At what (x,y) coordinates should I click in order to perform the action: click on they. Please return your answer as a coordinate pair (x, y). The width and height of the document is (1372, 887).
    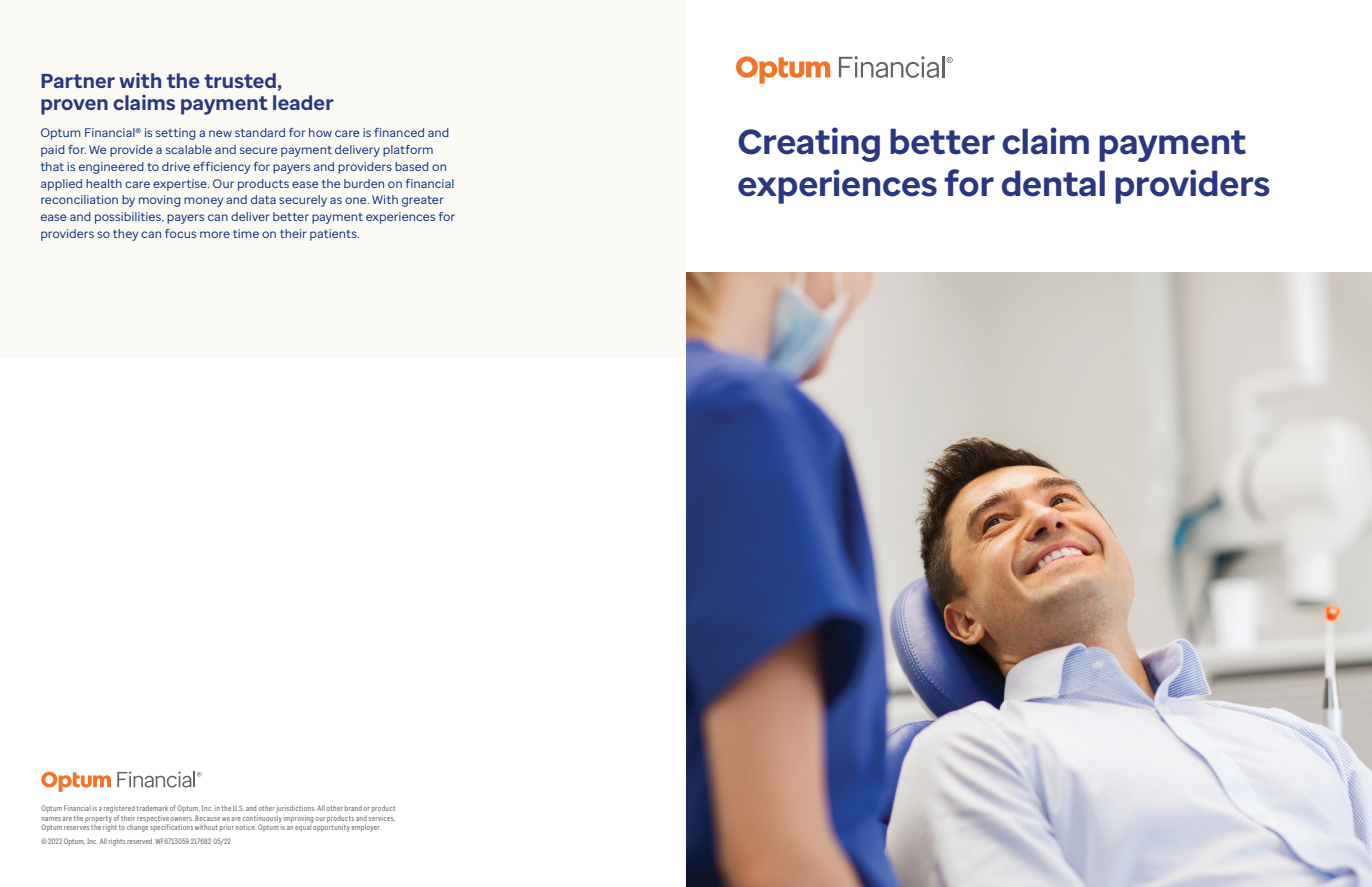
    Looking at the image, I should click on (125, 235).
